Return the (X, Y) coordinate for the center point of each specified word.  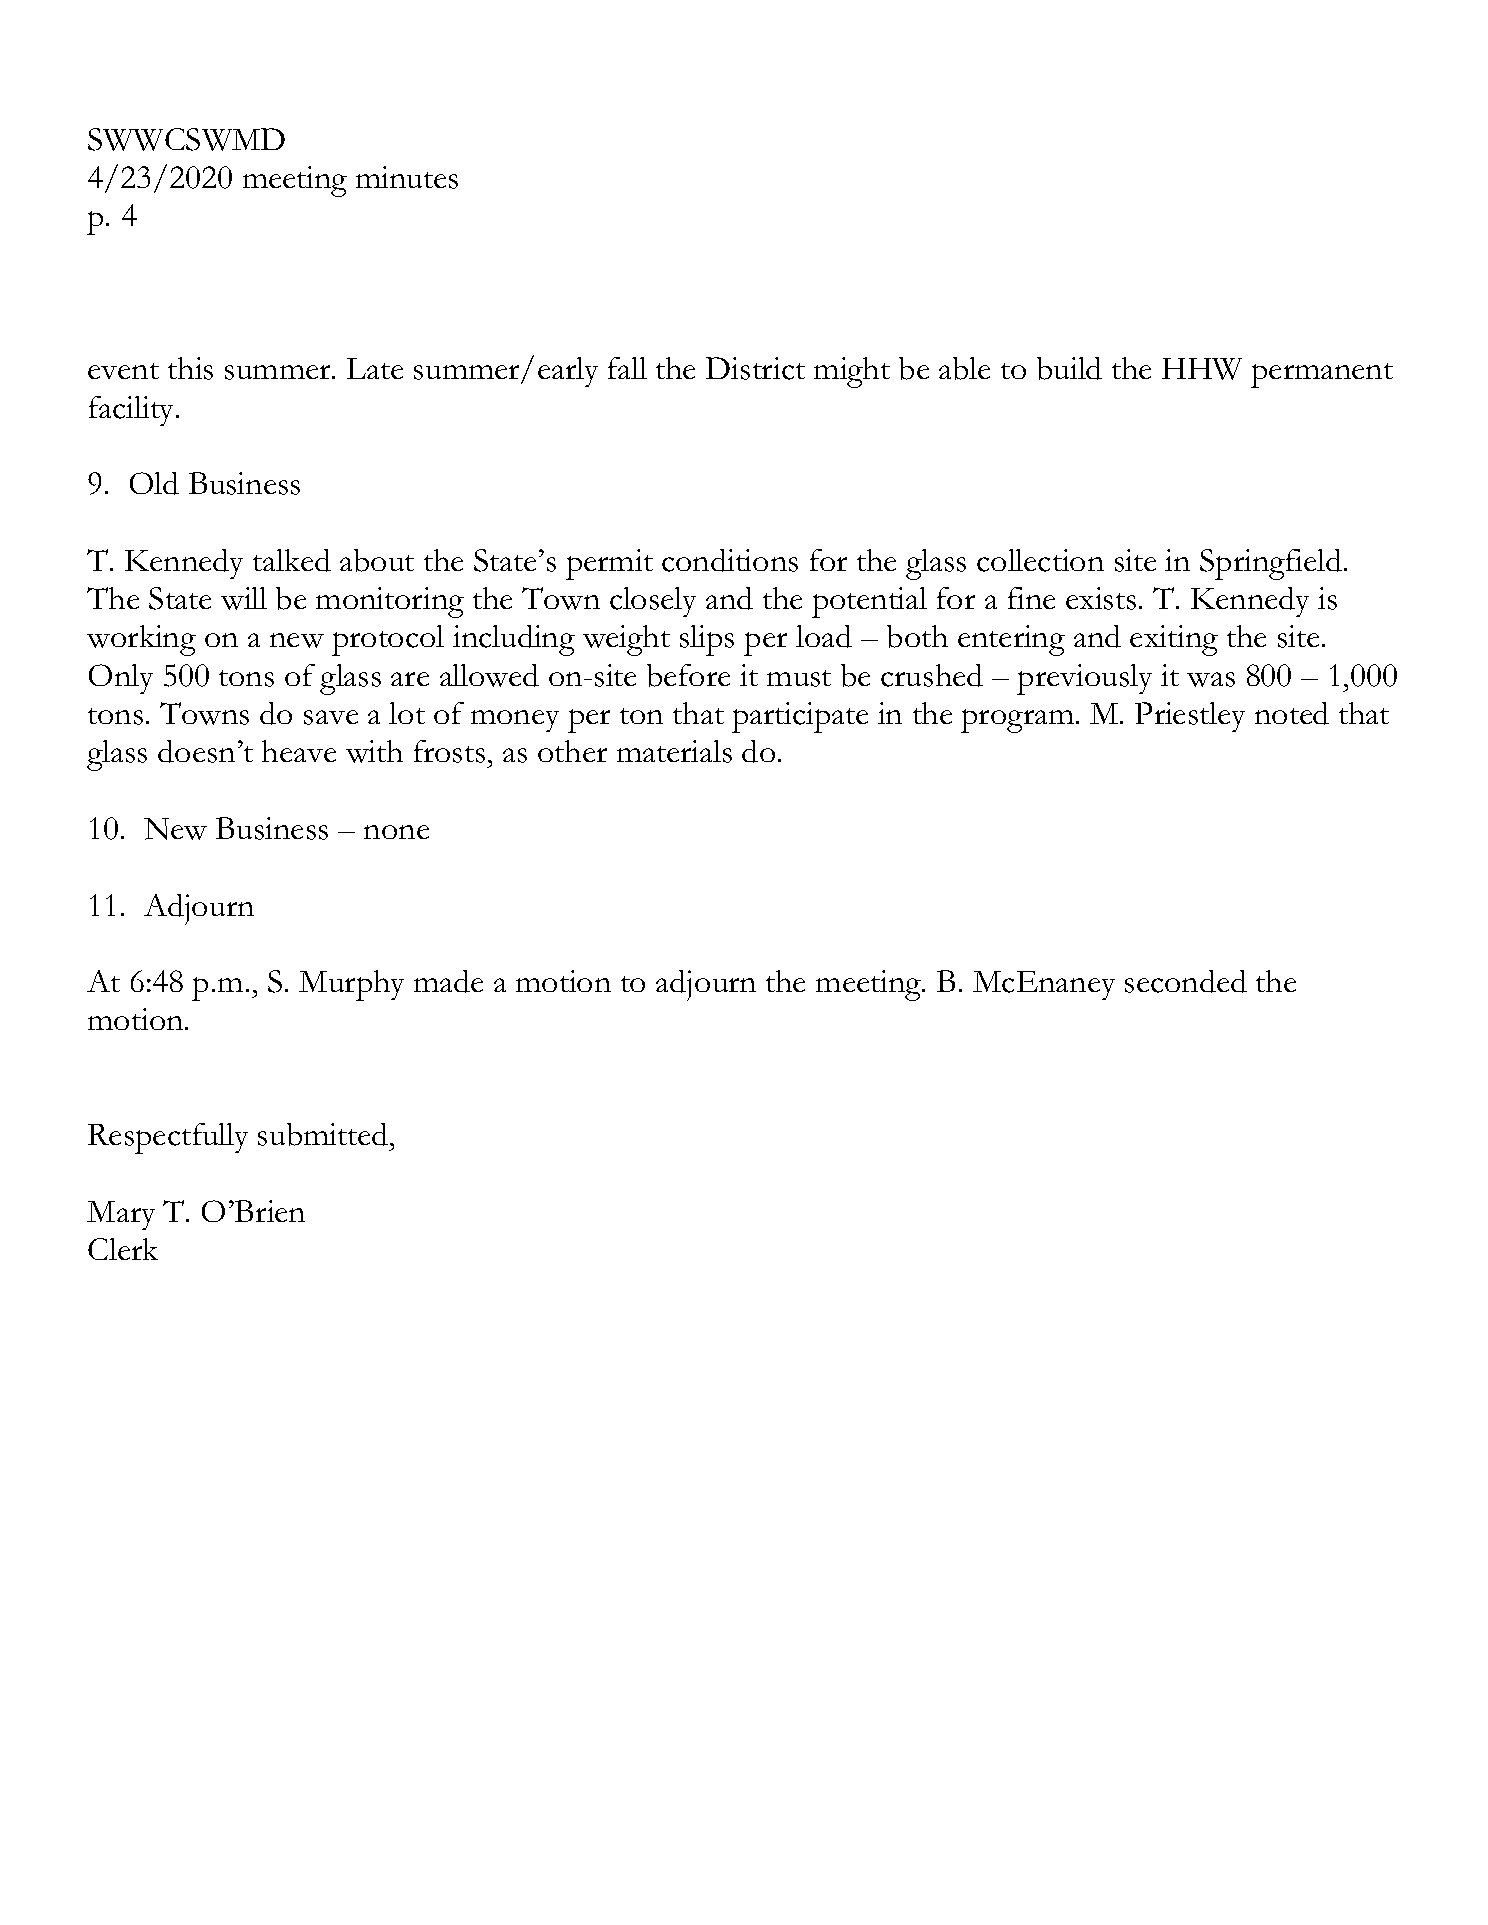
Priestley (1190, 717)
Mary (121, 1215)
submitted (323, 1134)
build (1069, 368)
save (331, 717)
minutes (407, 177)
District (755, 368)
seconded (1186, 981)
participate (800, 717)
